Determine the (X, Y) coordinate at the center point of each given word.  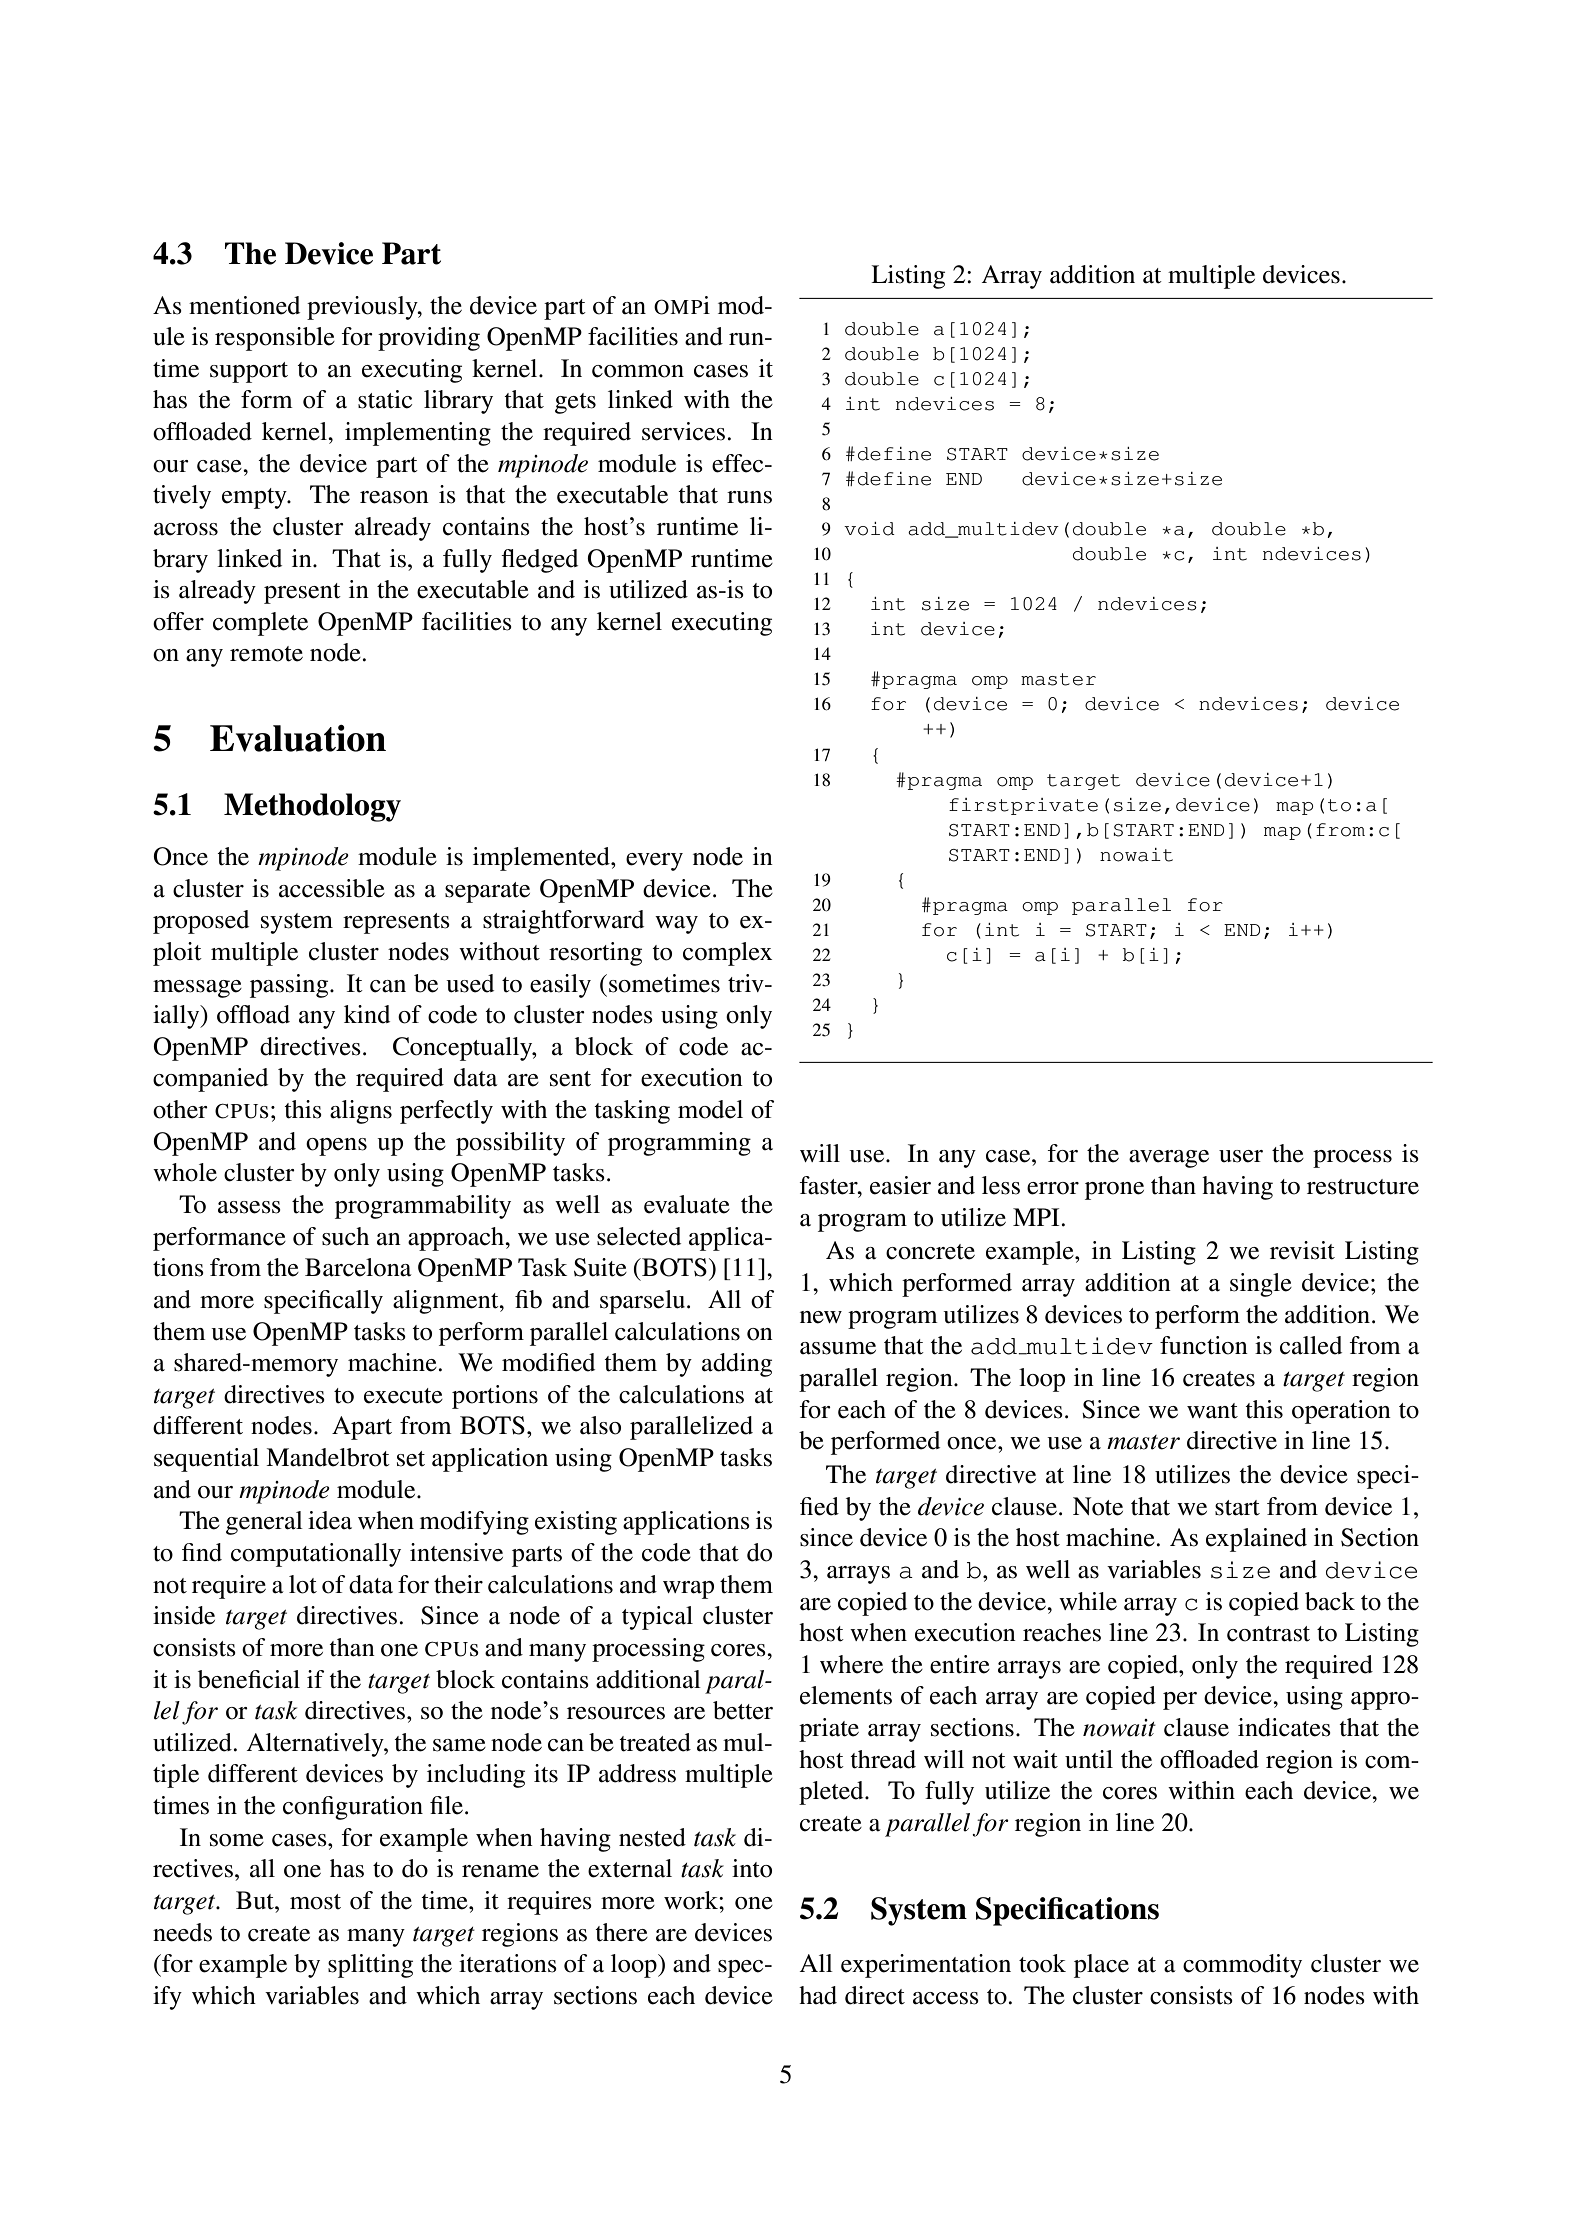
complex (727, 954)
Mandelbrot (328, 1457)
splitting (370, 1966)
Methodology (312, 807)
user (1241, 1156)
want (1212, 1411)
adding (737, 1365)
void (869, 529)
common (638, 371)
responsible (275, 339)
